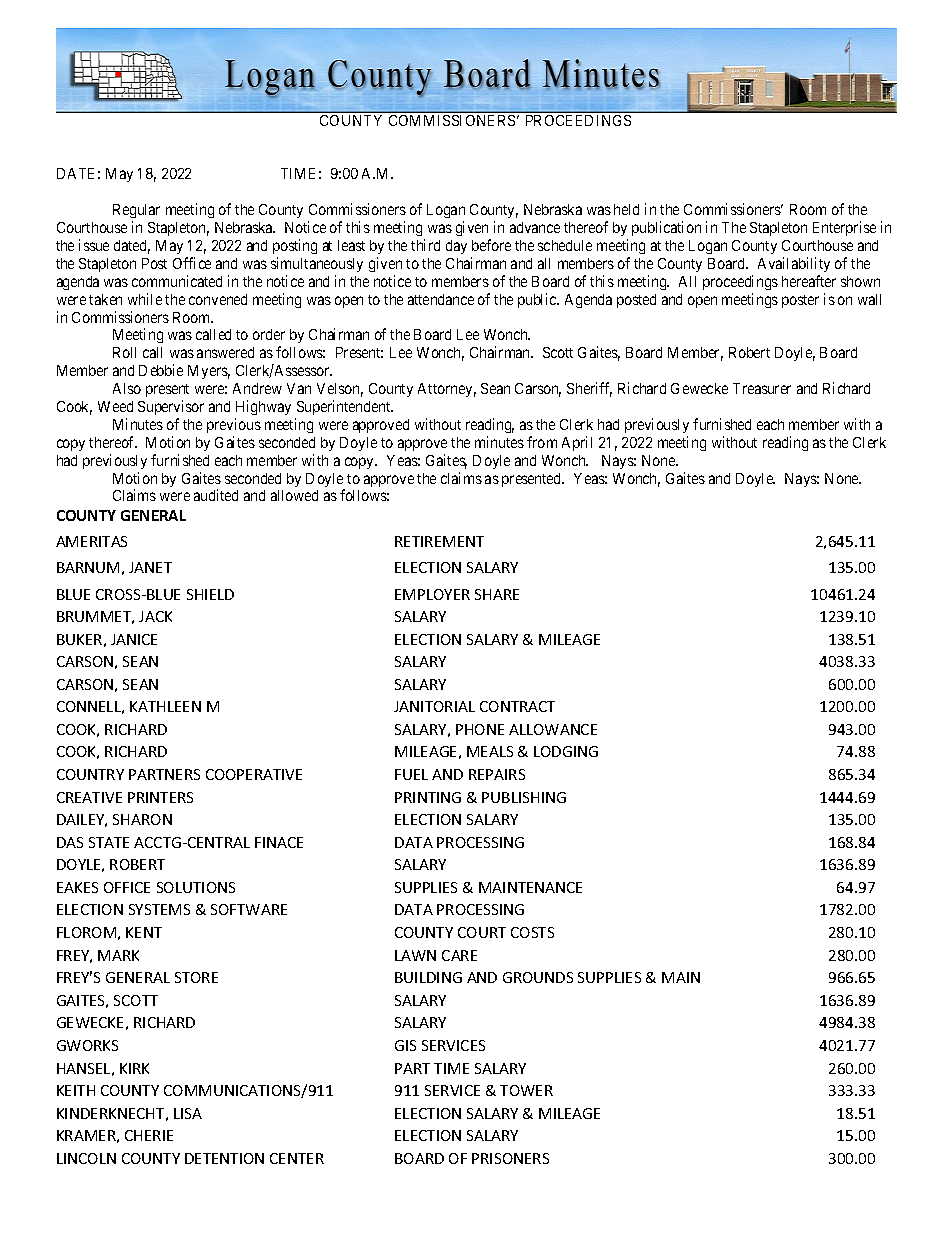  Describe the element at coordinates (794, 264) in the document. I see `Availability` at that location.
